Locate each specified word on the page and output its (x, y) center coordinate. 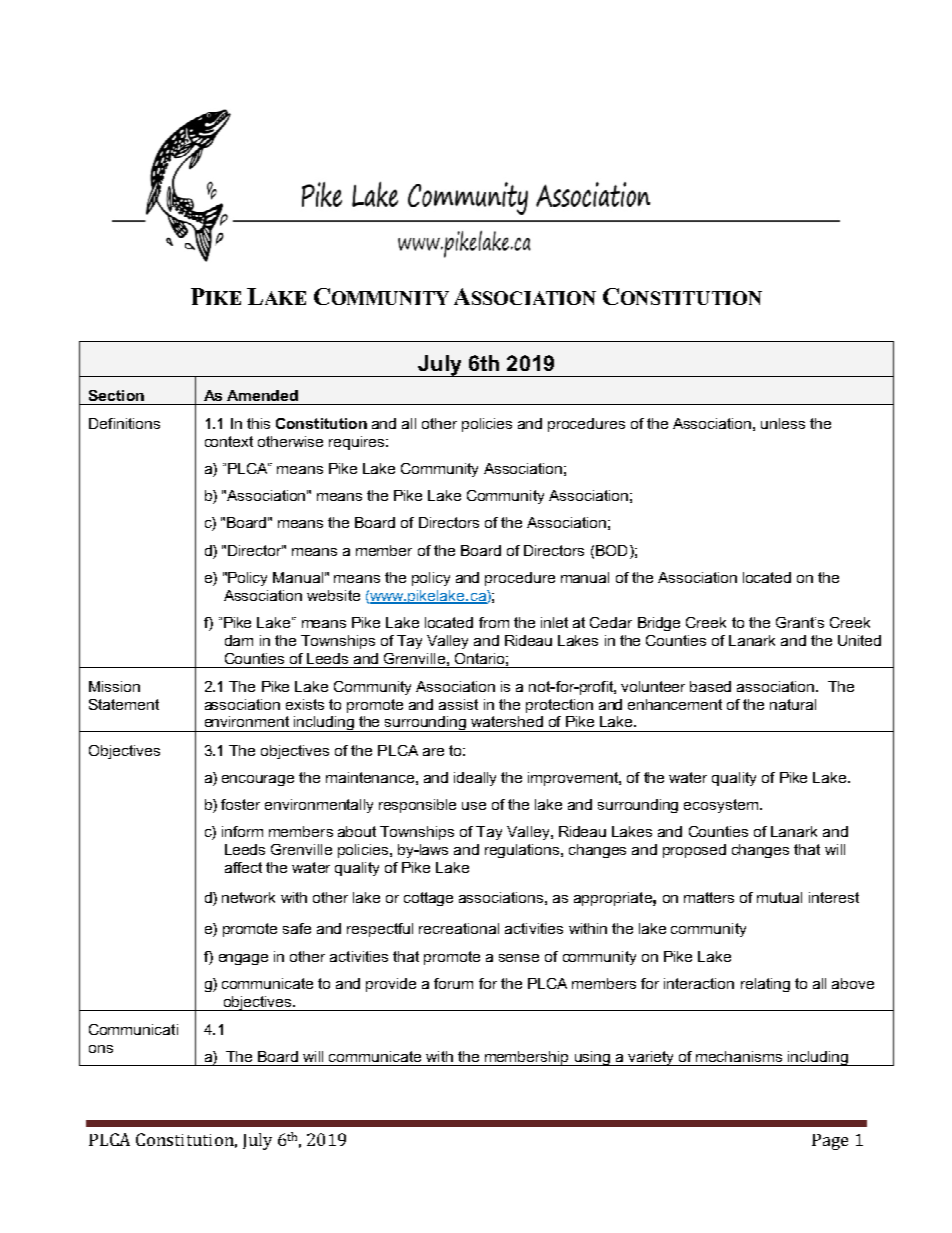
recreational (459, 928)
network (248, 897)
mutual (779, 897)
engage (243, 959)
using (592, 1058)
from (494, 622)
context (229, 441)
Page (830, 1142)
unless (783, 423)
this (258, 423)
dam (239, 640)
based (710, 686)
